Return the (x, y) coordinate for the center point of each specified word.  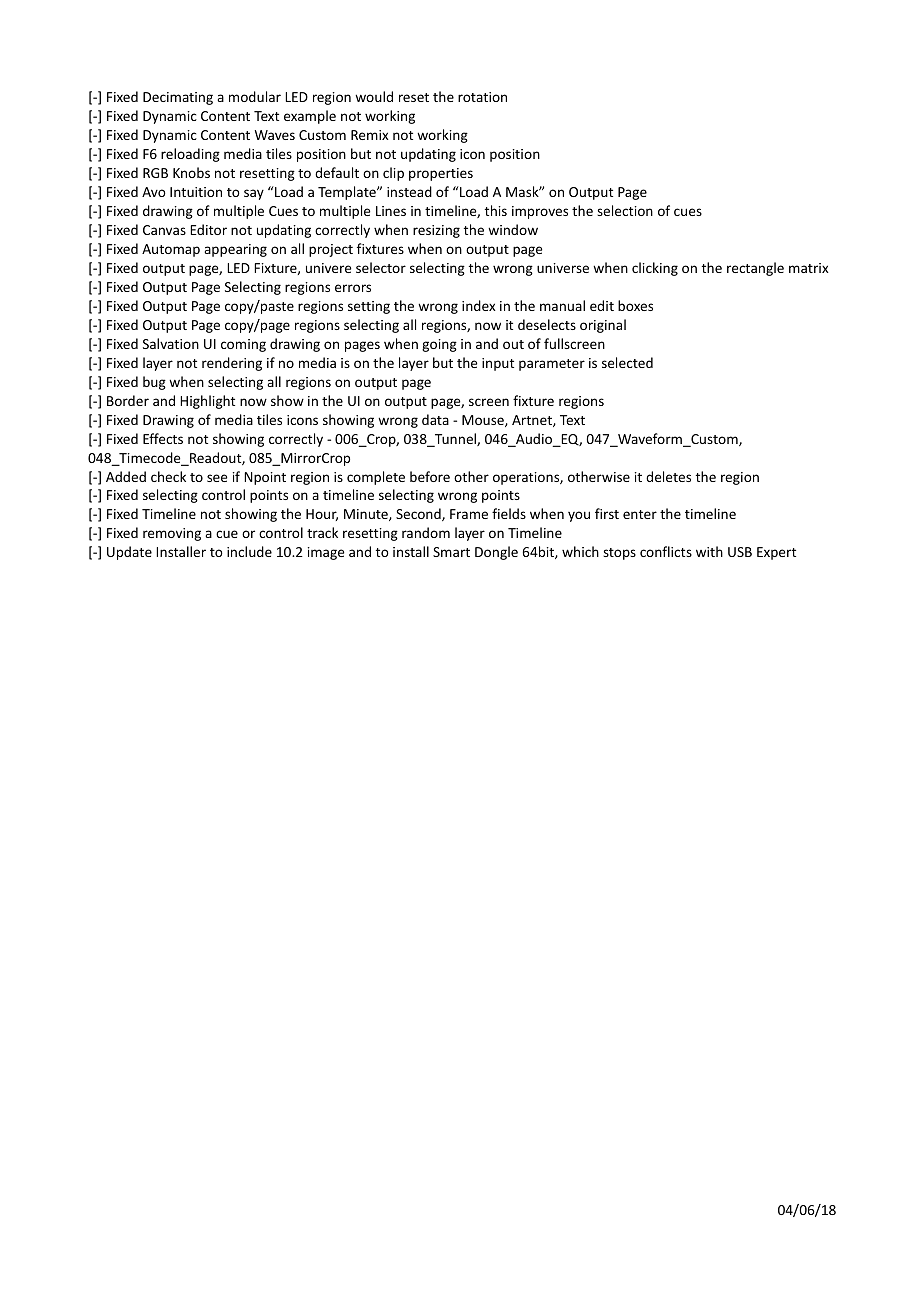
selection (625, 210)
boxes (635, 305)
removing (172, 534)
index (479, 305)
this (496, 210)
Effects (163, 438)
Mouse (484, 421)
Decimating (178, 98)
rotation (482, 97)
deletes (668, 476)
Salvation (171, 343)
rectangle (755, 269)
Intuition (196, 192)
